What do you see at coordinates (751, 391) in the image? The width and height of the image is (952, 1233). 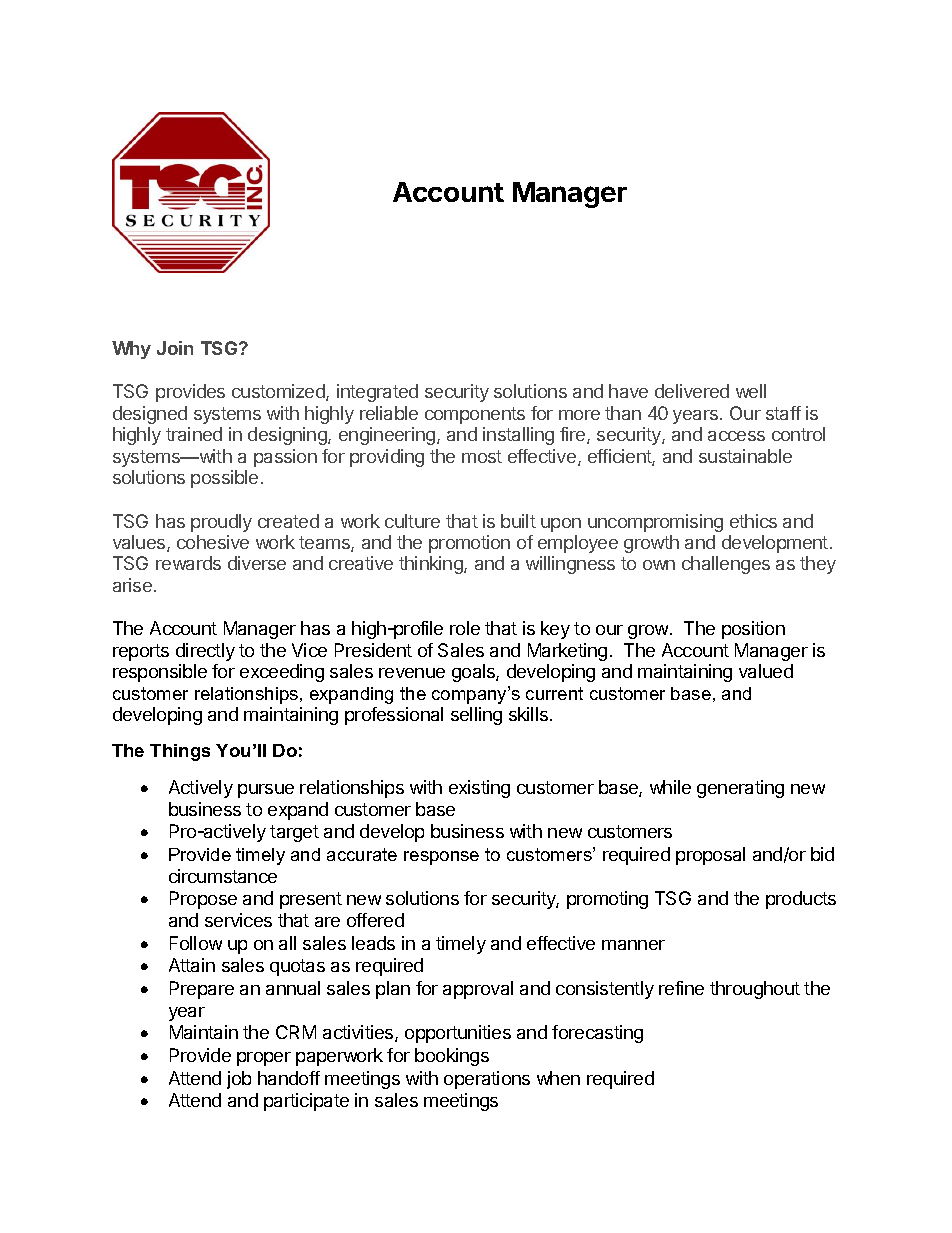 I see `well` at bounding box center [751, 391].
